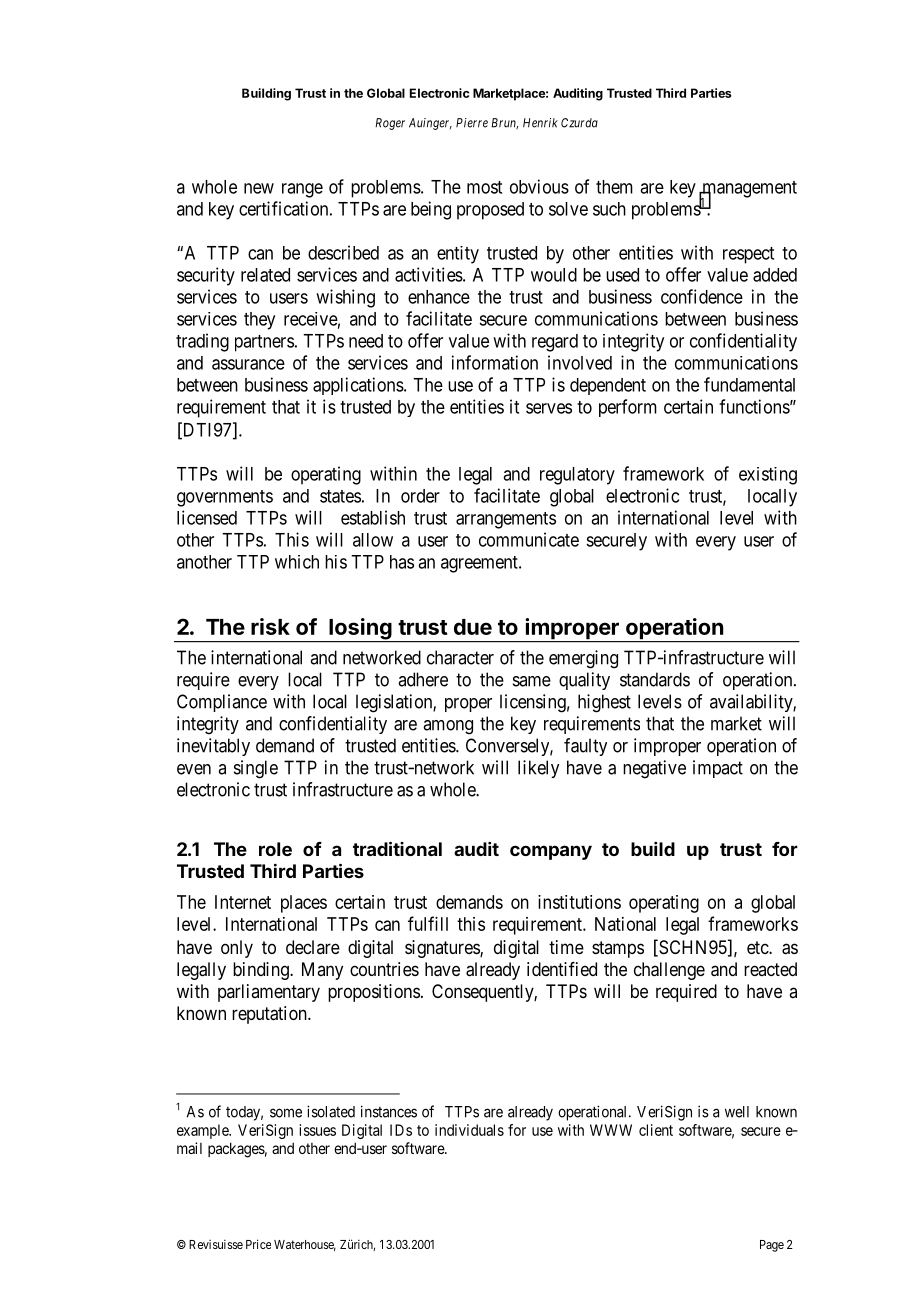  What do you see at coordinates (718, 769) in the document?
I see `impact` at bounding box center [718, 769].
